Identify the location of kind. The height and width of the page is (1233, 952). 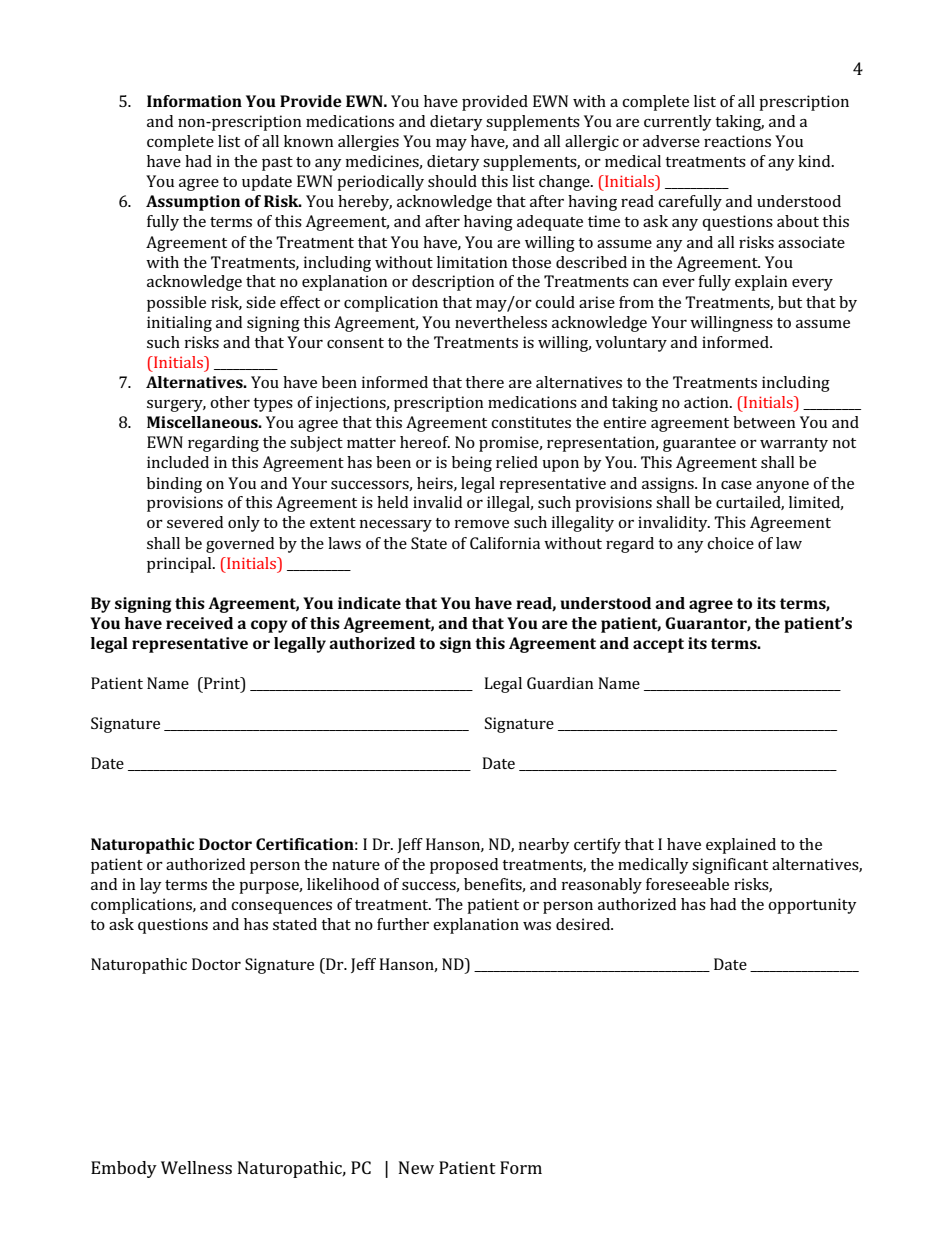
(815, 161).
